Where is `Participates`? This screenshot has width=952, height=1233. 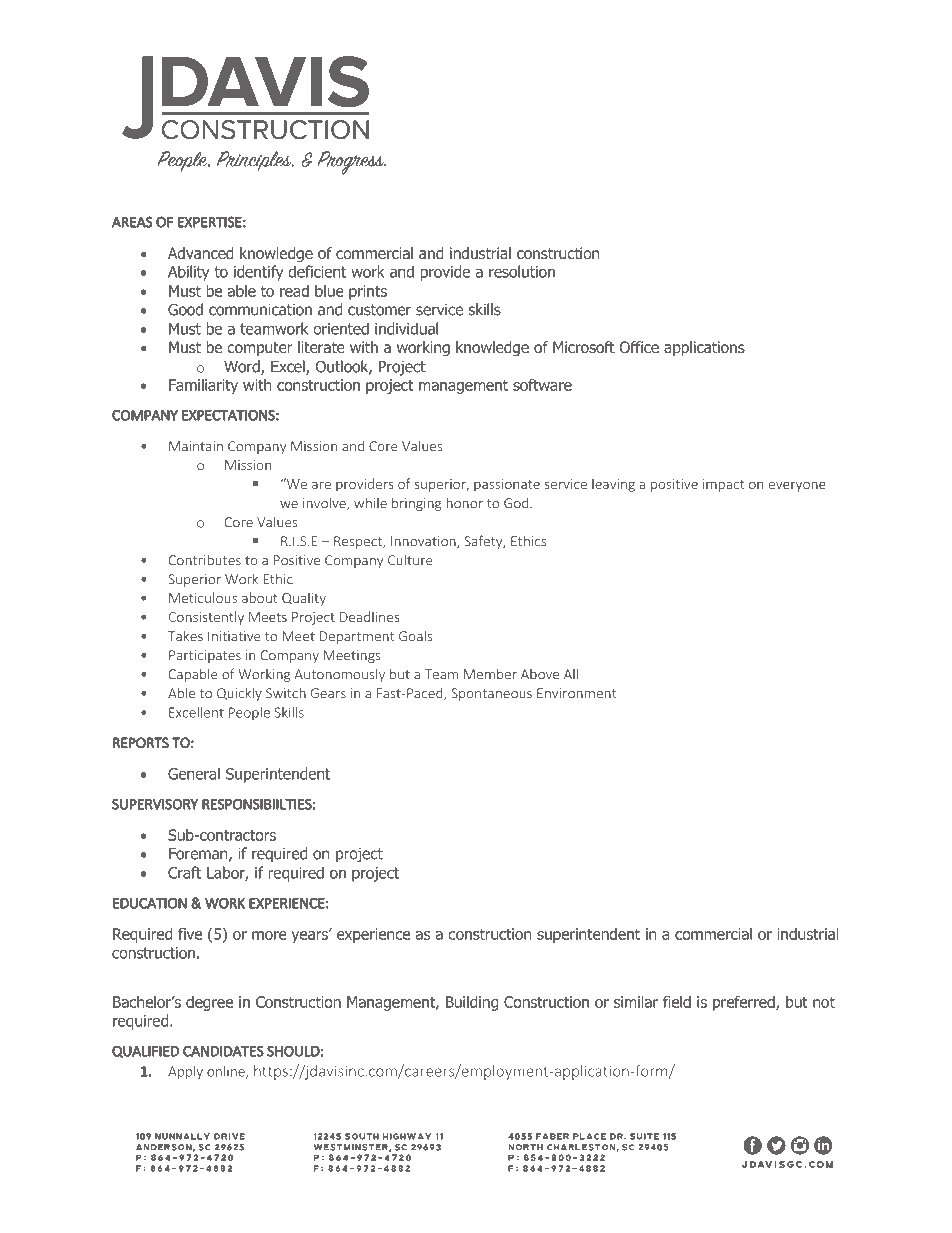
Participates is located at coordinates (205, 656).
